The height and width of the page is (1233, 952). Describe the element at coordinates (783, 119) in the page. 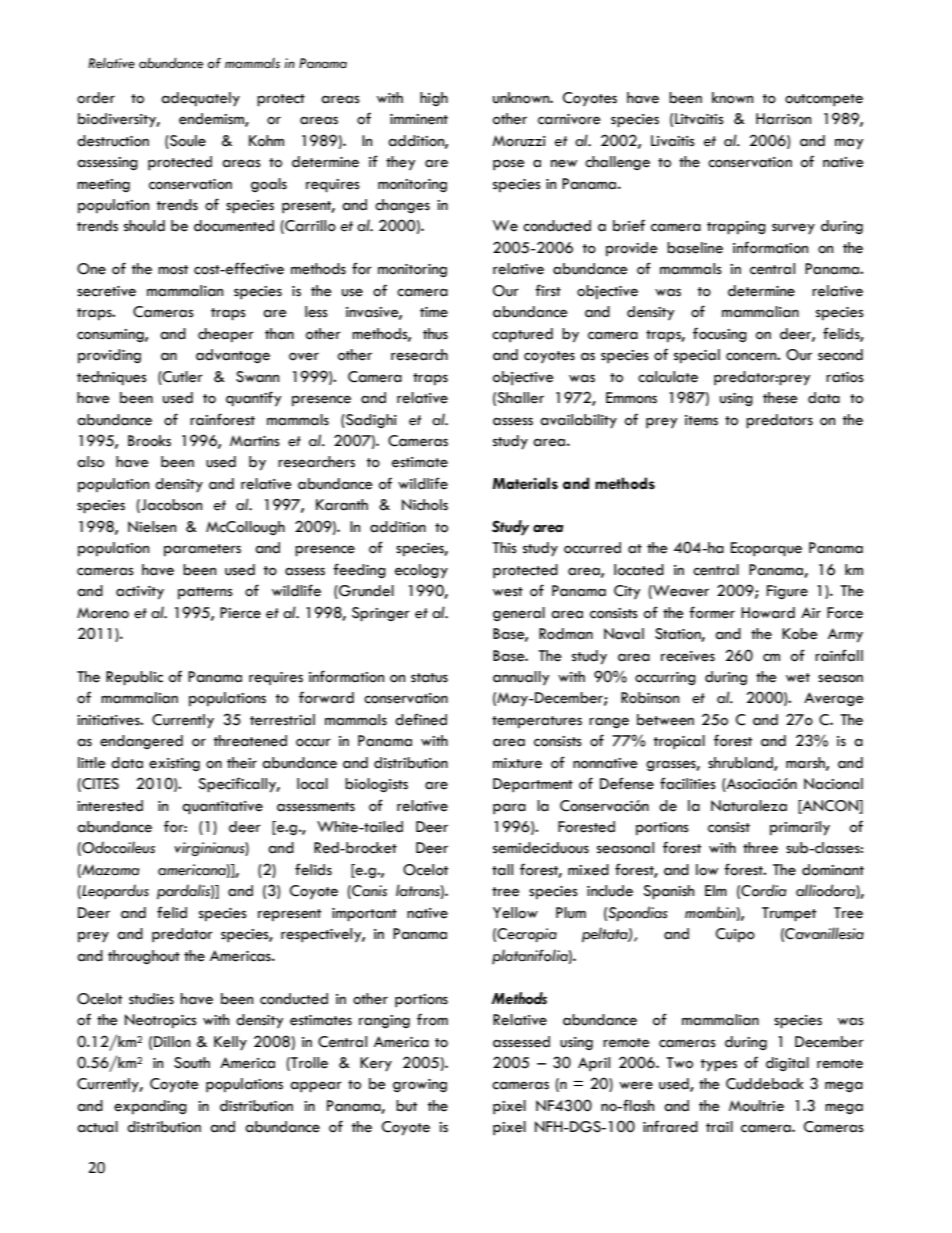

I see `Harrison` at that location.
